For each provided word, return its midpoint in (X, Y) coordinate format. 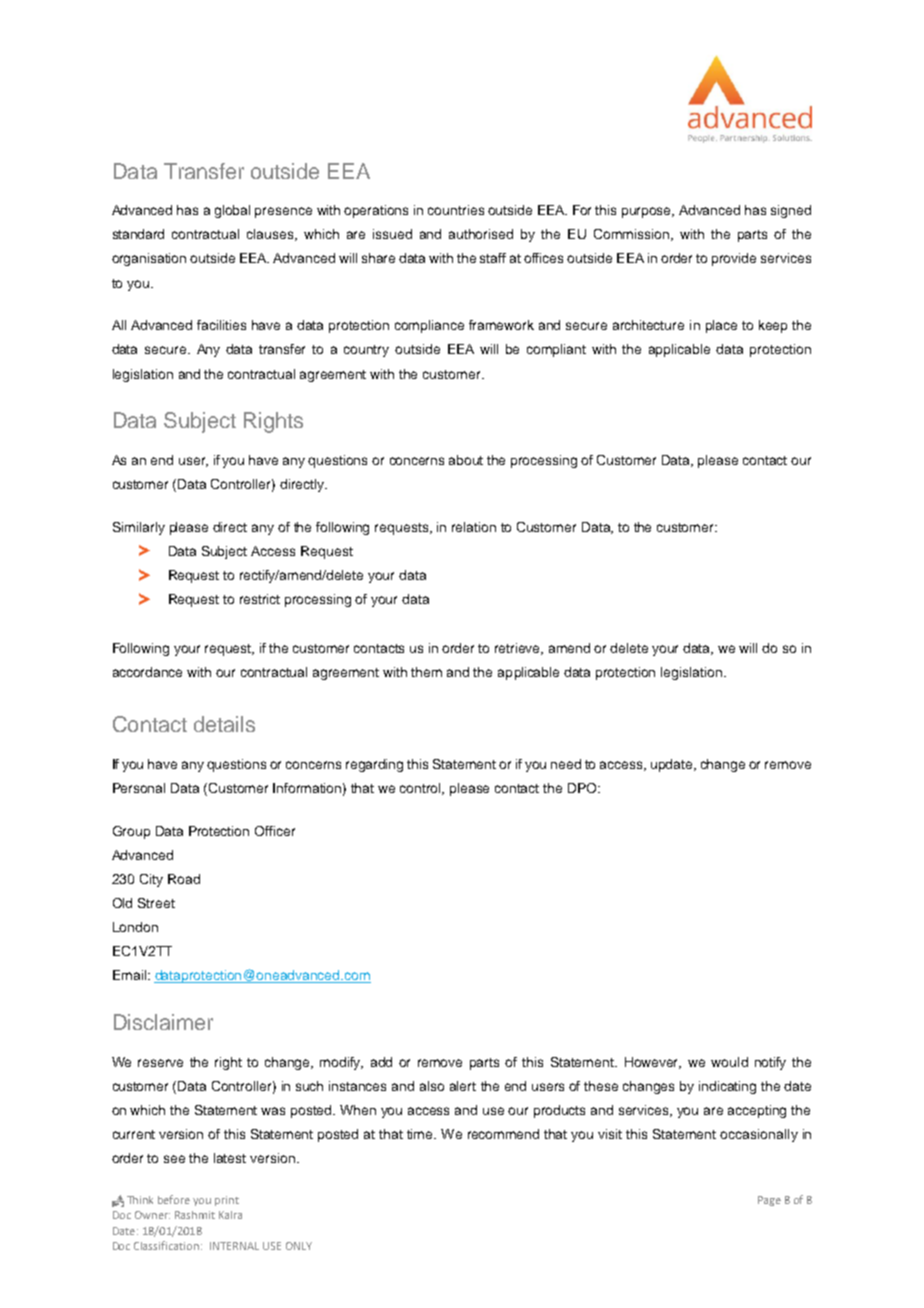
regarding (374, 765)
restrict (260, 599)
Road (184, 879)
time (421, 1134)
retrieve (519, 649)
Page (769, 1201)
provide (734, 259)
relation (474, 527)
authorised (481, 234)
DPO (583, 788)
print (227, 1201)
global (232, 211)
